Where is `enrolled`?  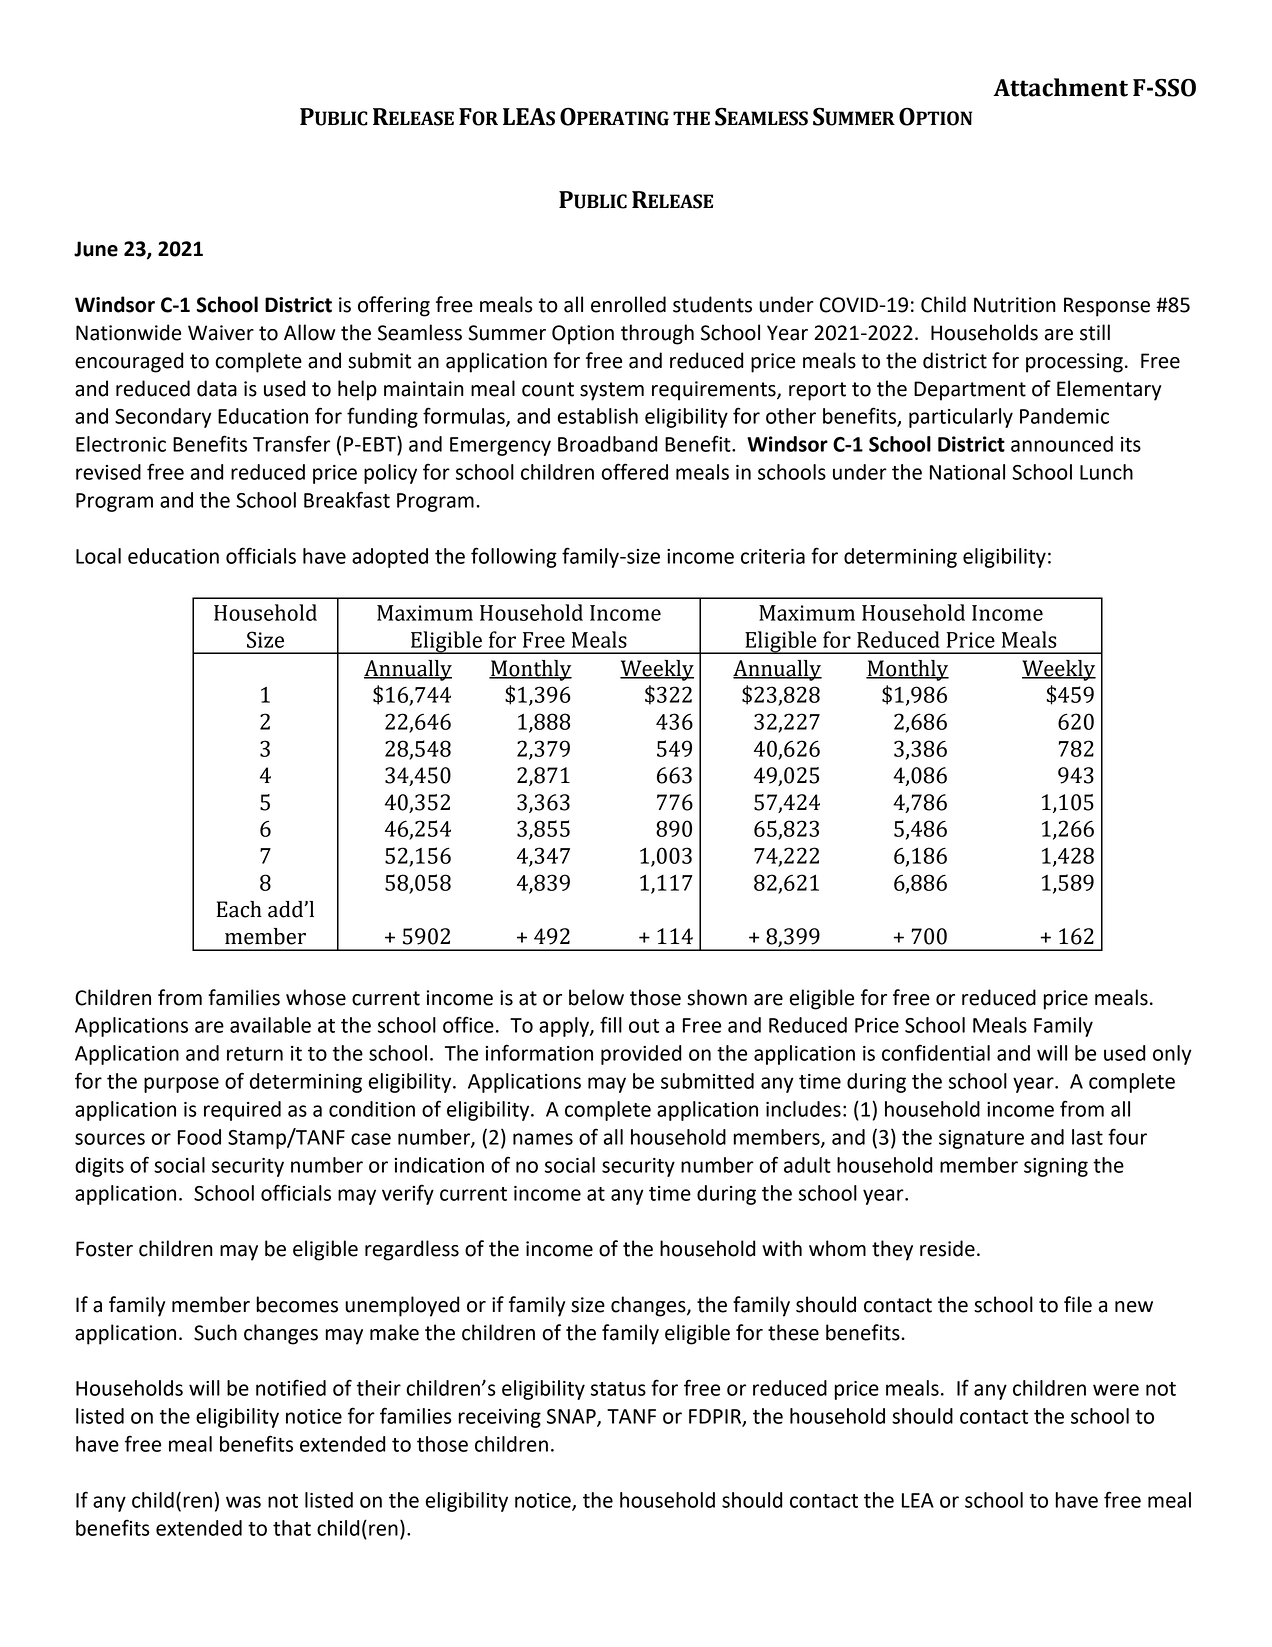 enrolled is located at coordinates (628, 304).
